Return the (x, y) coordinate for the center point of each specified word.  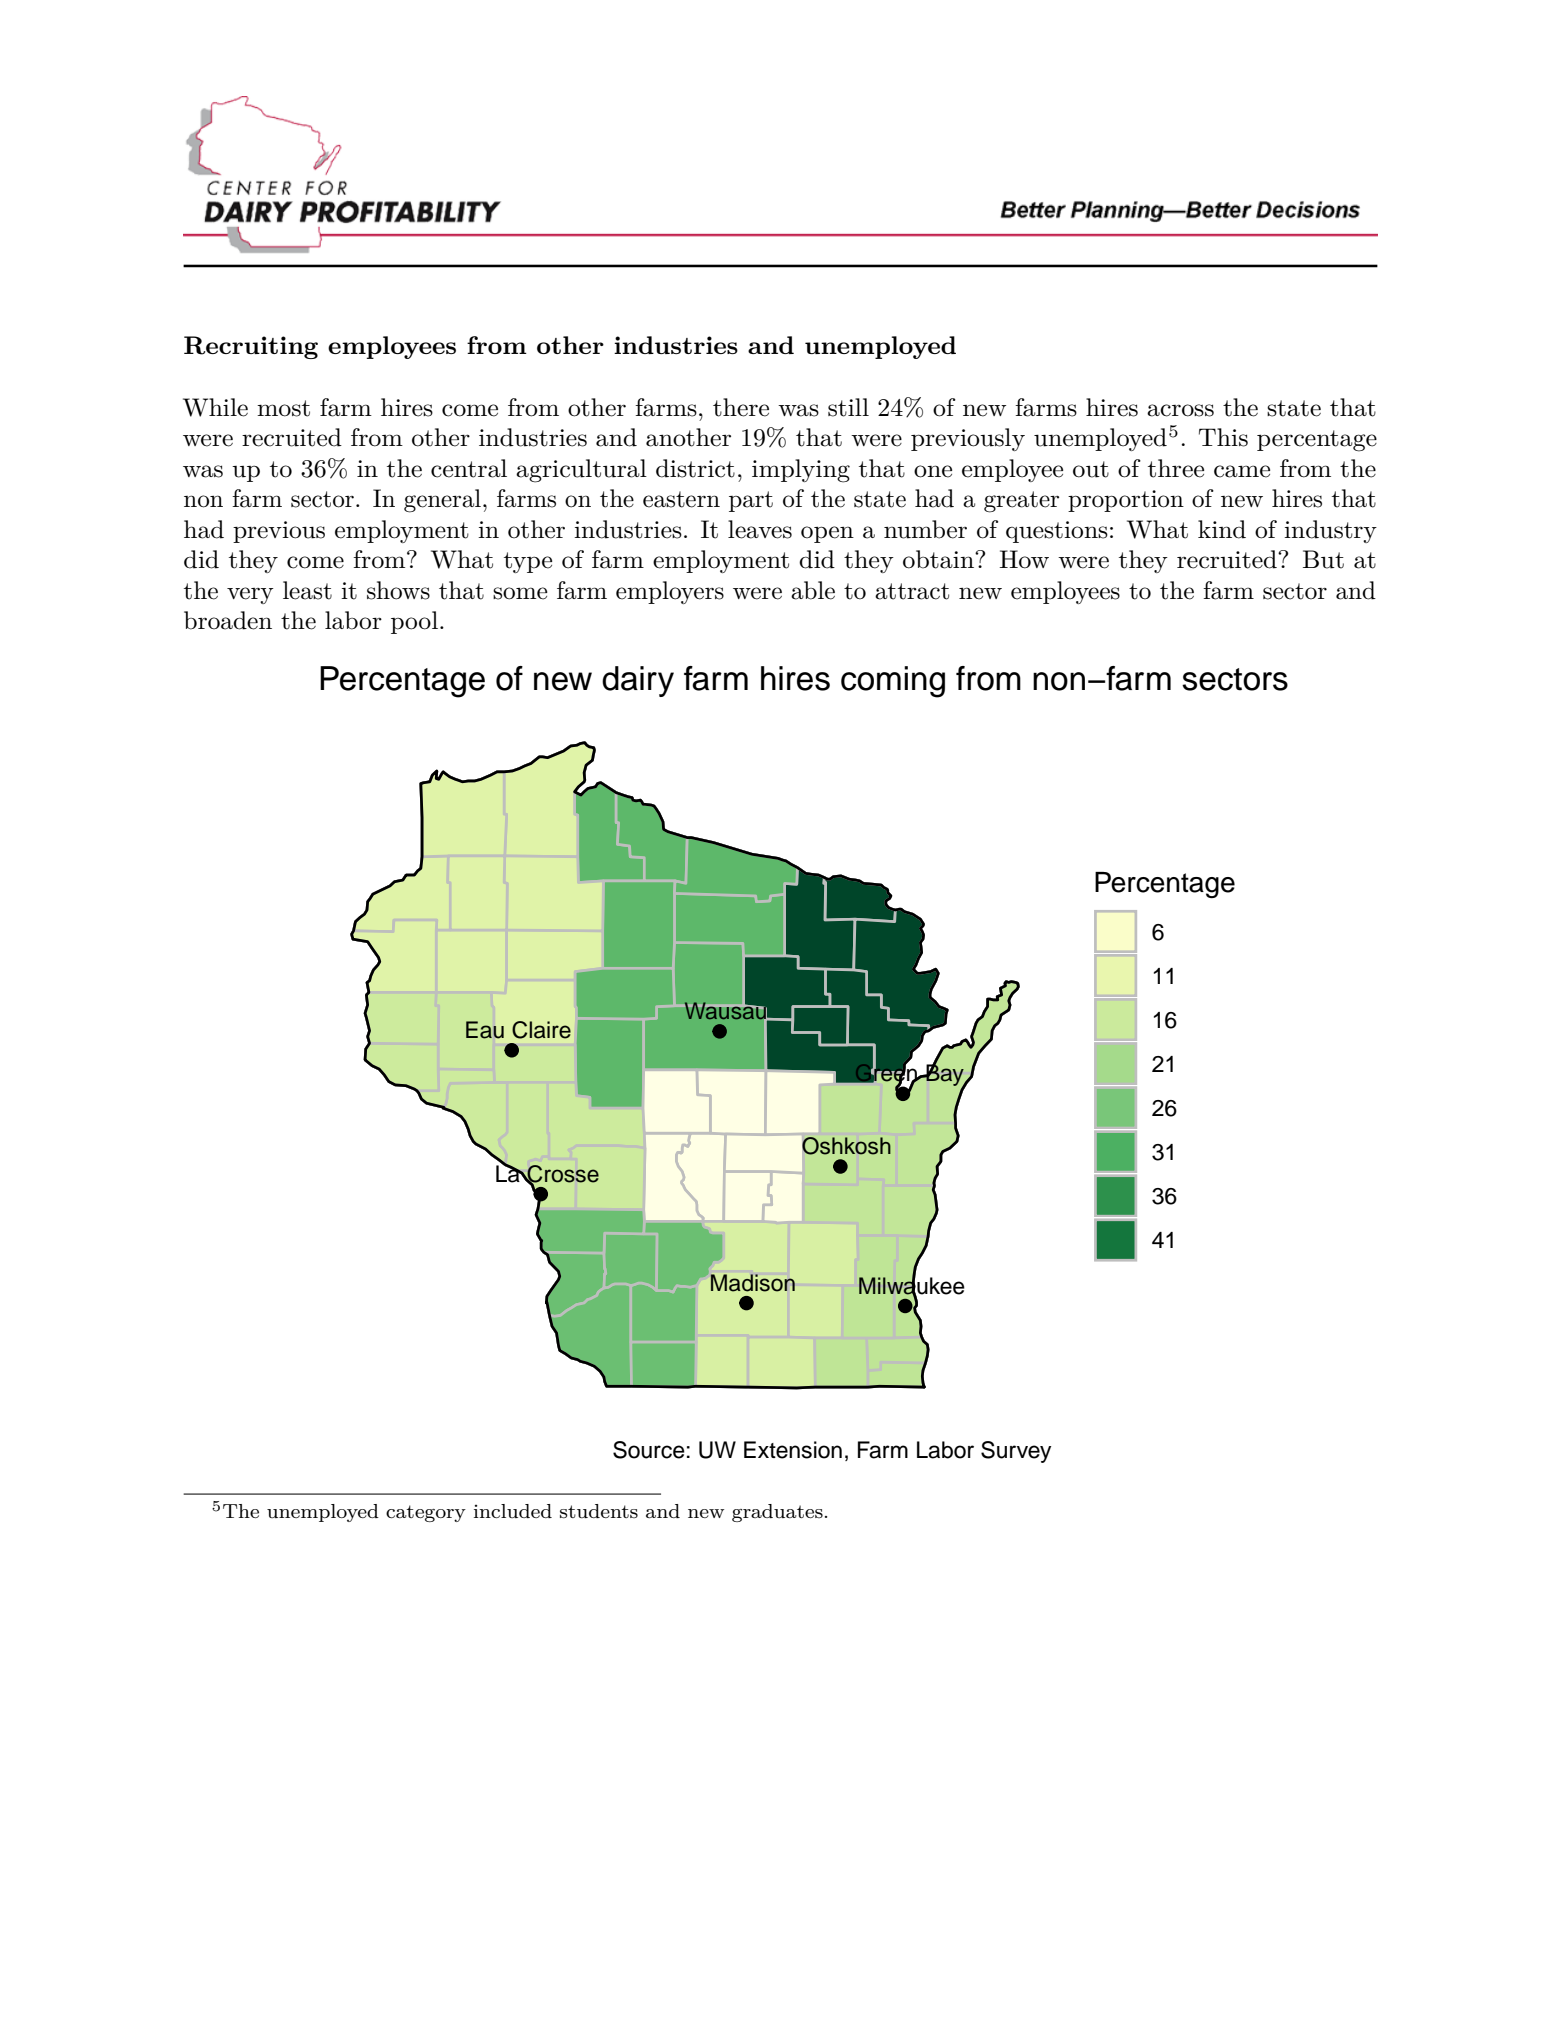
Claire (541, 1030)
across (1180, 410)
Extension (793, 1450)
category (426, 1513)
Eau (485, 1030)
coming (893, 682)
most (283, 408)
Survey (1016, 1452)
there (741, 407)
